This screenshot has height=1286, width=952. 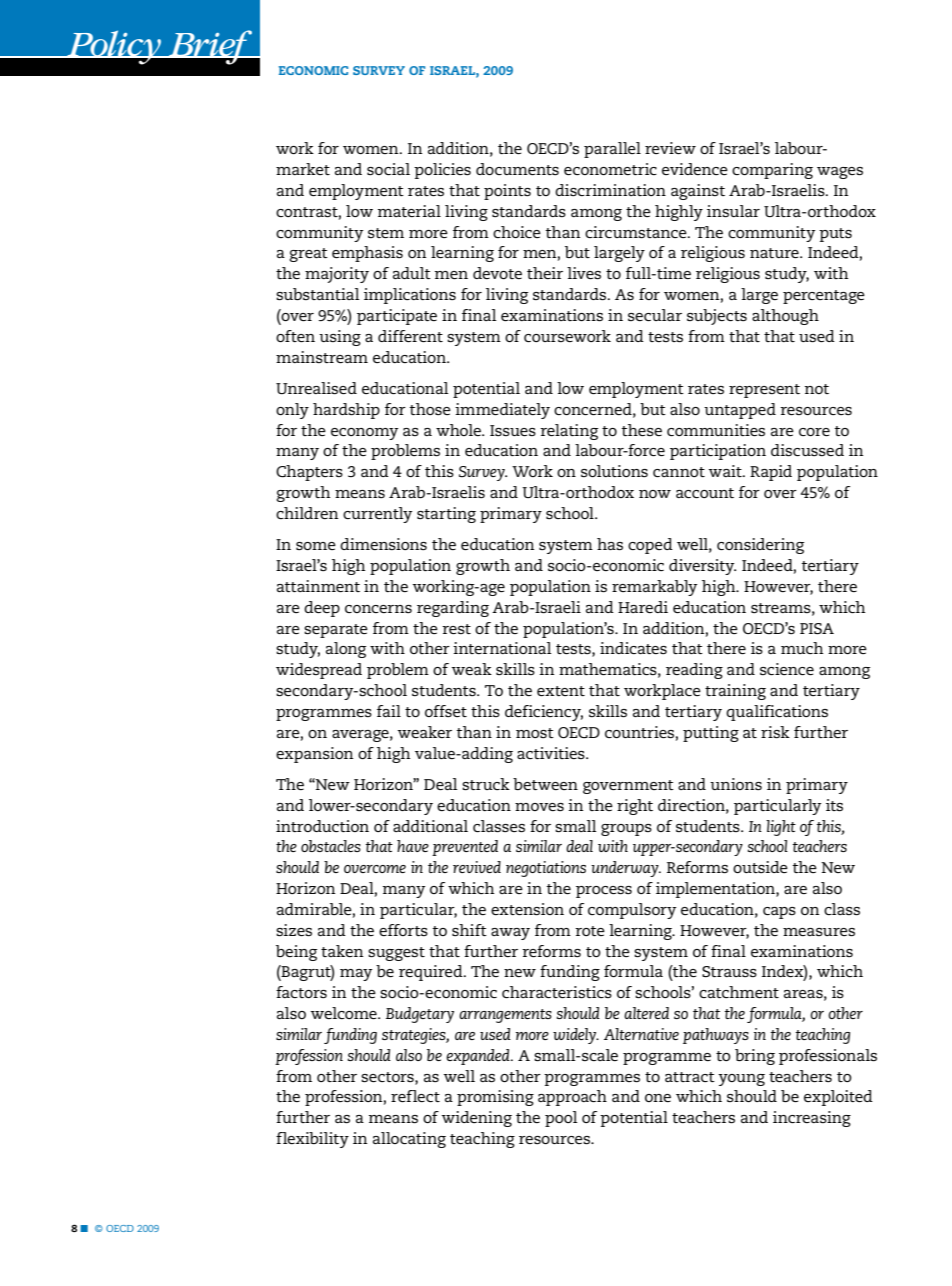 What do you see at coordinates (561, 691) in the screenshot?
I see `extent` at bounding box center [561, 691].
